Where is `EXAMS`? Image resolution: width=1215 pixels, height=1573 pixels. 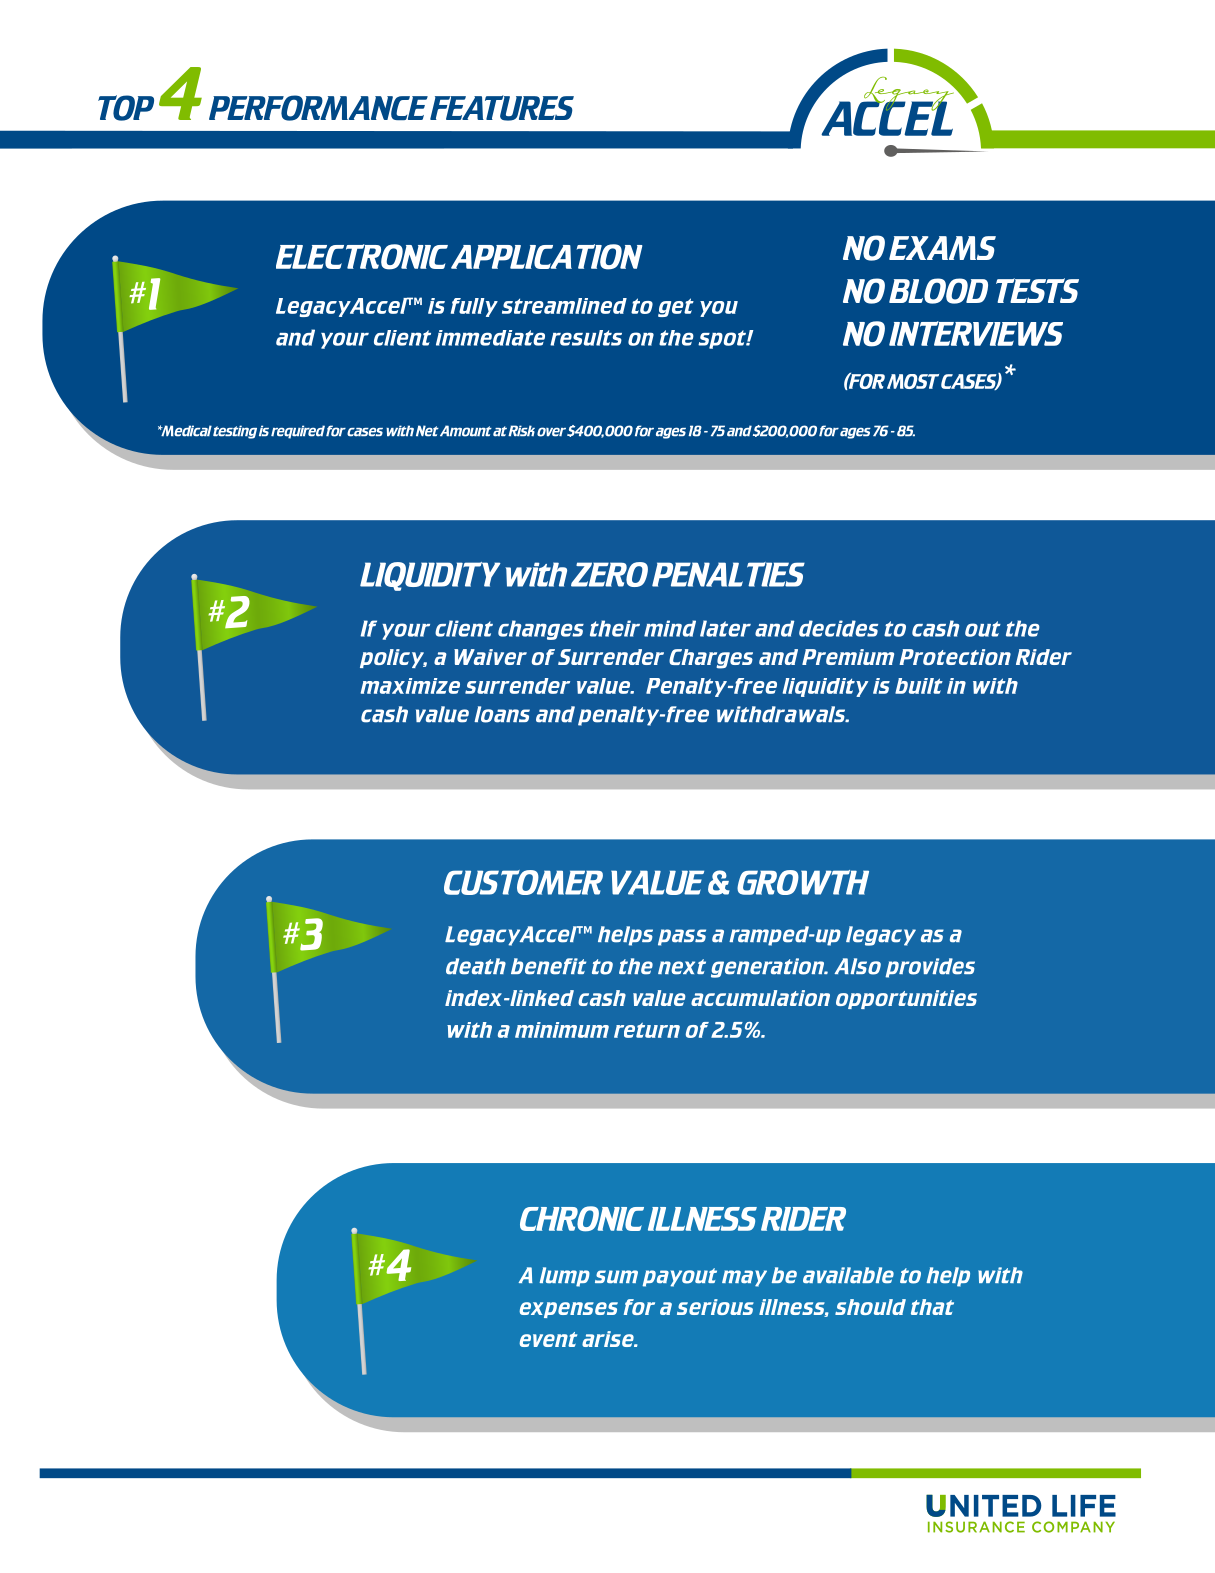 EXAMS is located at coordinates (942, 248).
